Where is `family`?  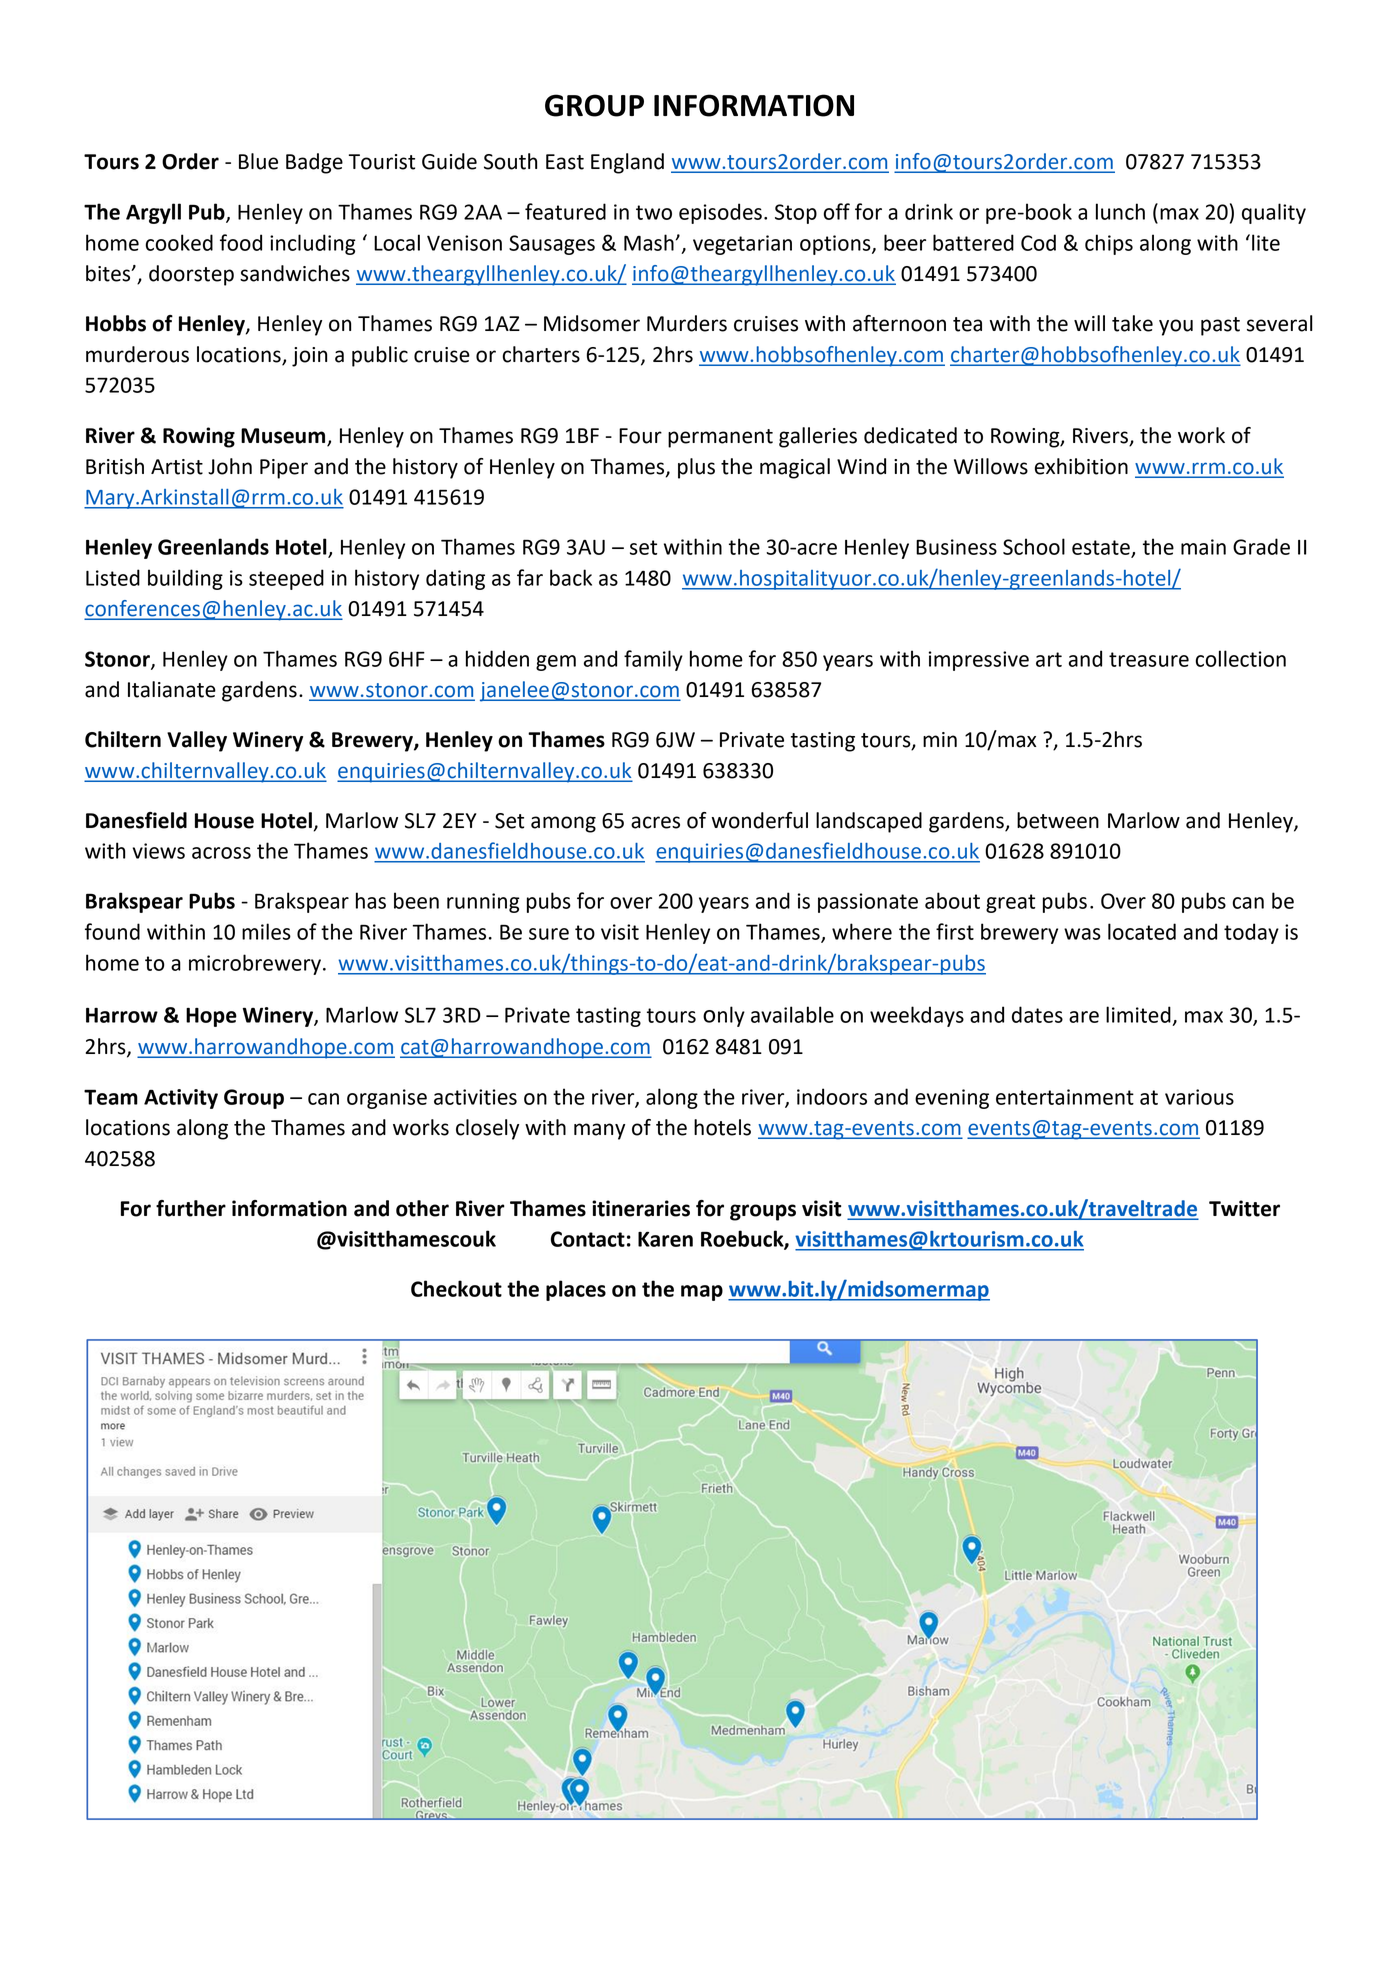
family is located at coordinates (653, 660).
